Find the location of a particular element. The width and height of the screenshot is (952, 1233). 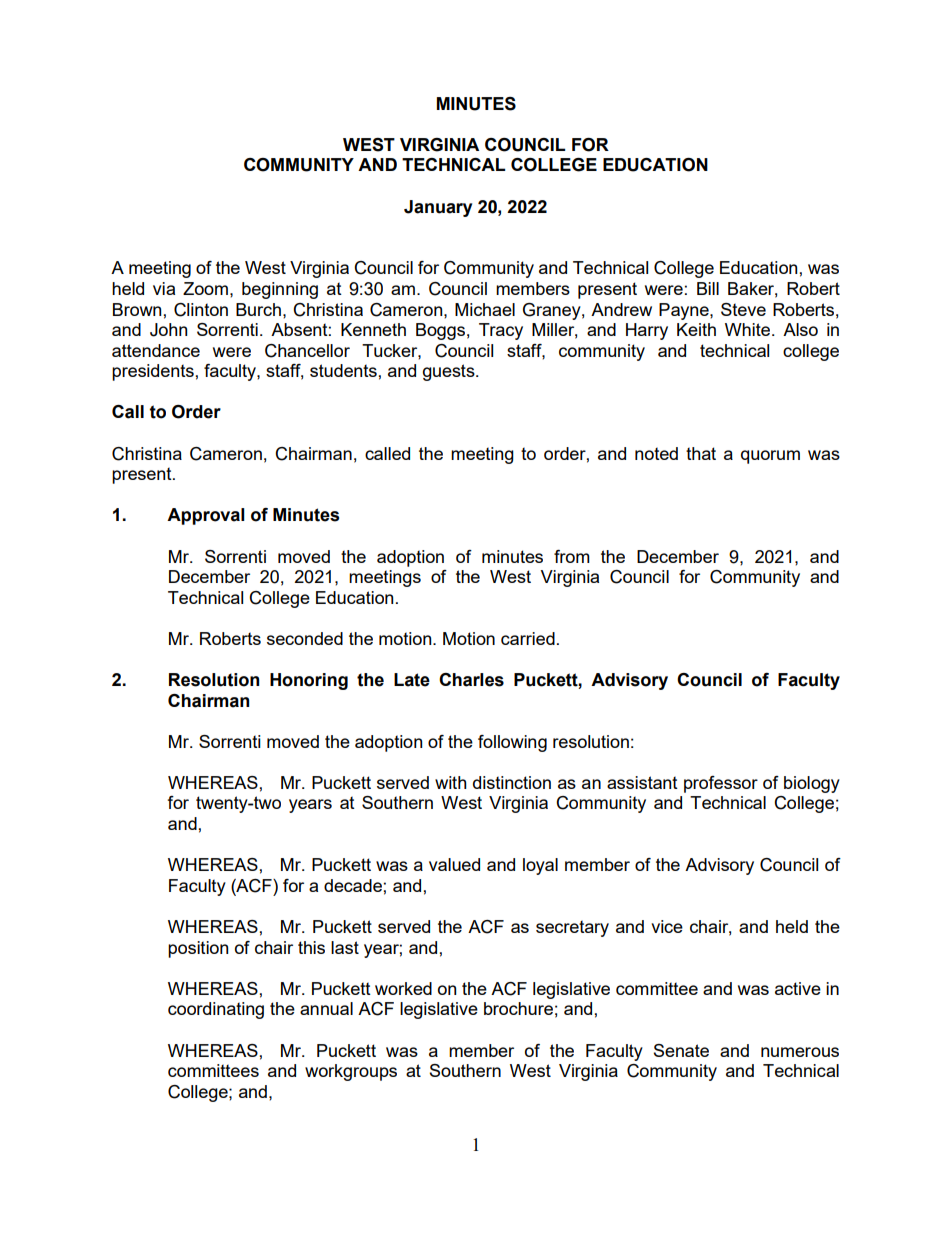

professor is located at coordinates (721, 784).
